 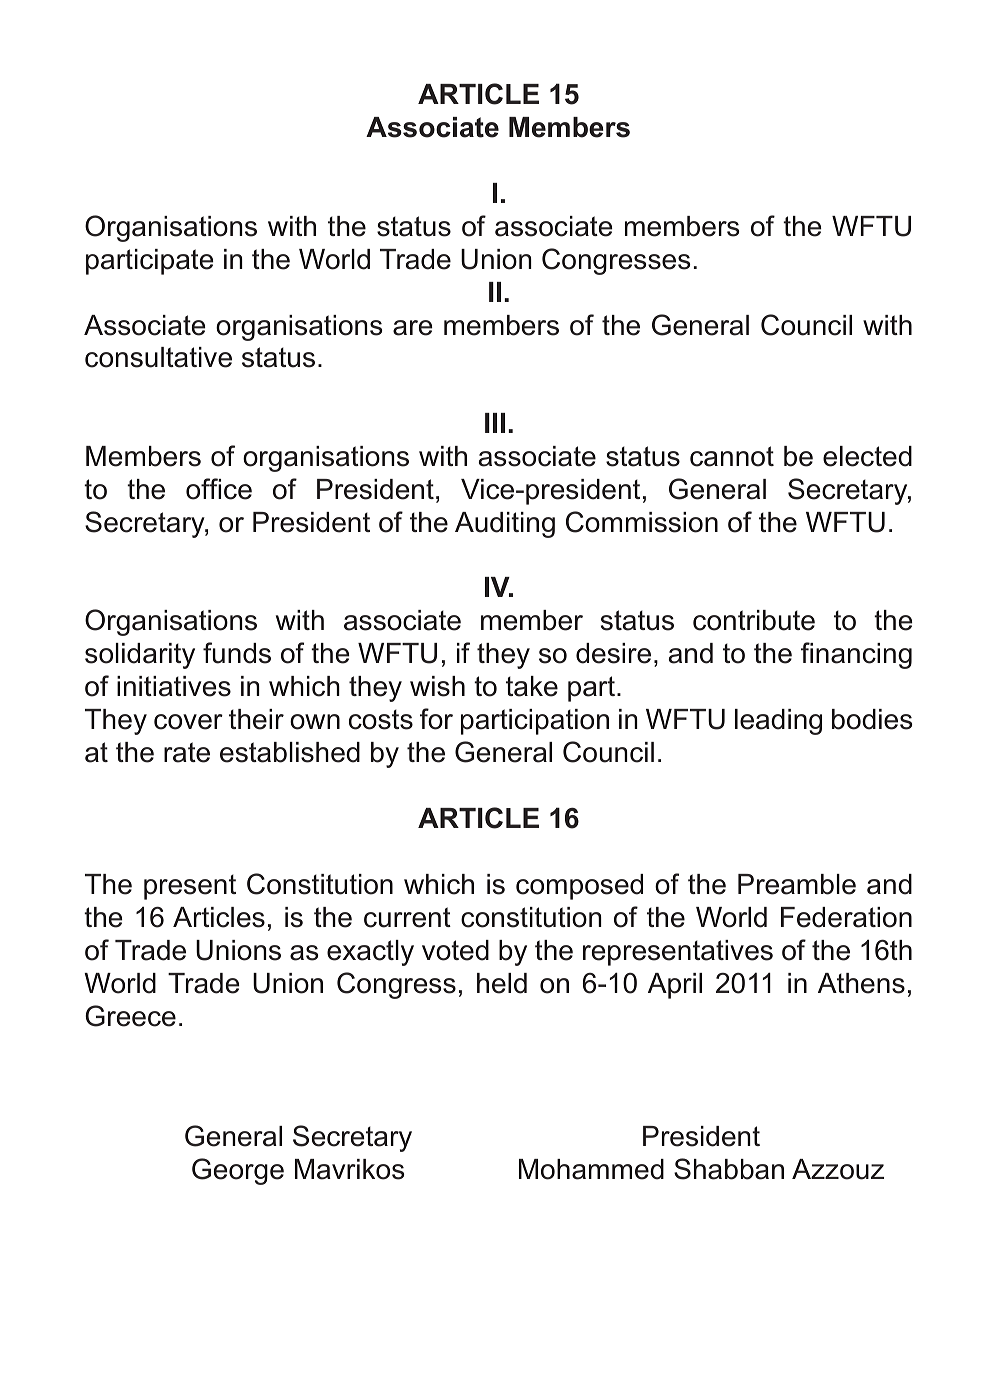 What do you see at coordinates (867, 456) in the page?
I see `elected` at bounding box center [867, 456].
